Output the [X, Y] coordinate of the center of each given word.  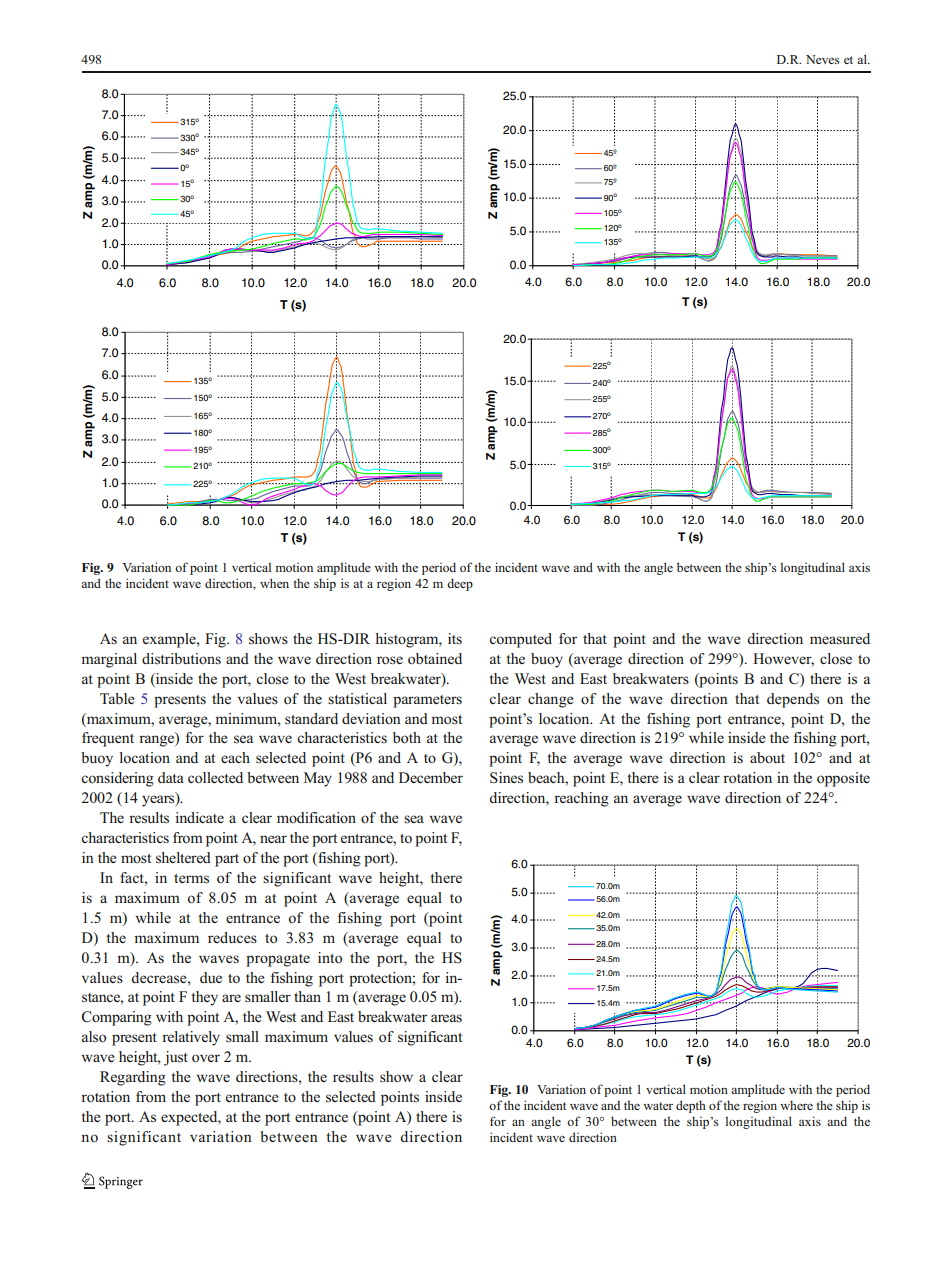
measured [840, 638]
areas [446, 1018]
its [455, 638]
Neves [822, 59]
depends [793, 700]
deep [460, 584]
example [170, 640]
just [176, 1058]
